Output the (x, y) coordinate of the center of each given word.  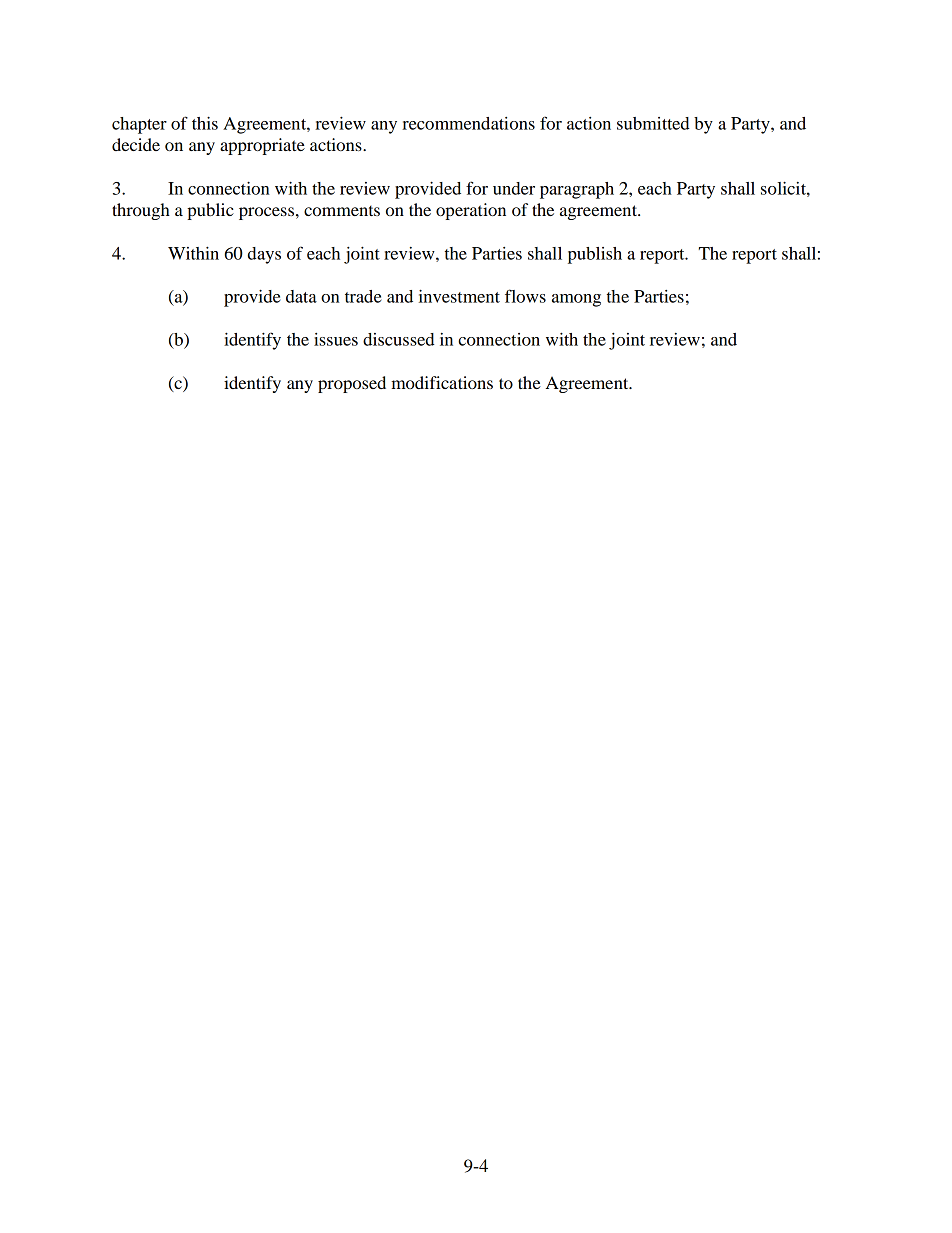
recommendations (468, 123)
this (205, 123)
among (576, 300)
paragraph (577, 190)
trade (363, 296)
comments (342, 211)
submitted (653, 123)
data (301, 296)
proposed (352, 384)
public (210, 211)
